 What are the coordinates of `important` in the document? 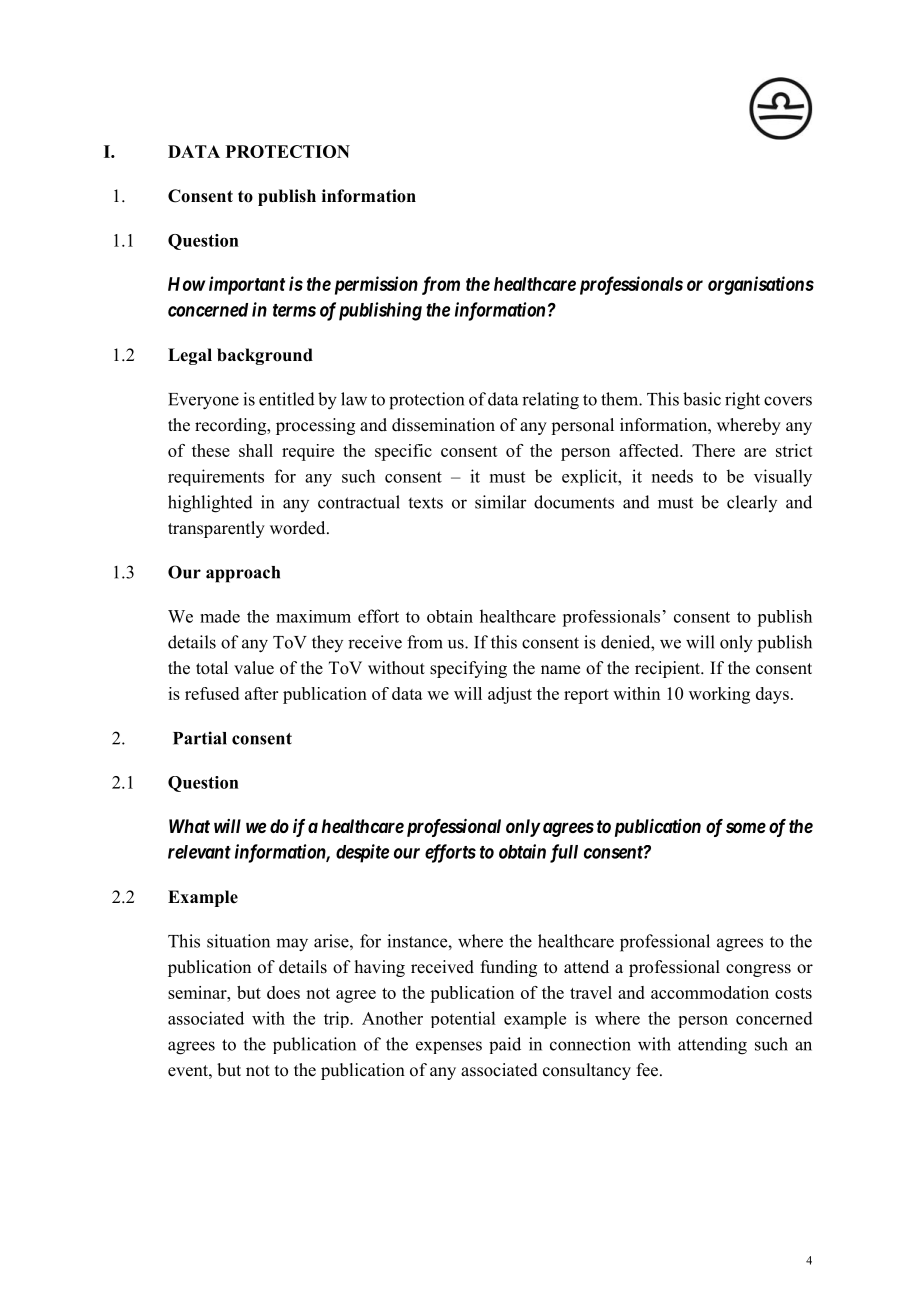 It's located at (247, 285).
